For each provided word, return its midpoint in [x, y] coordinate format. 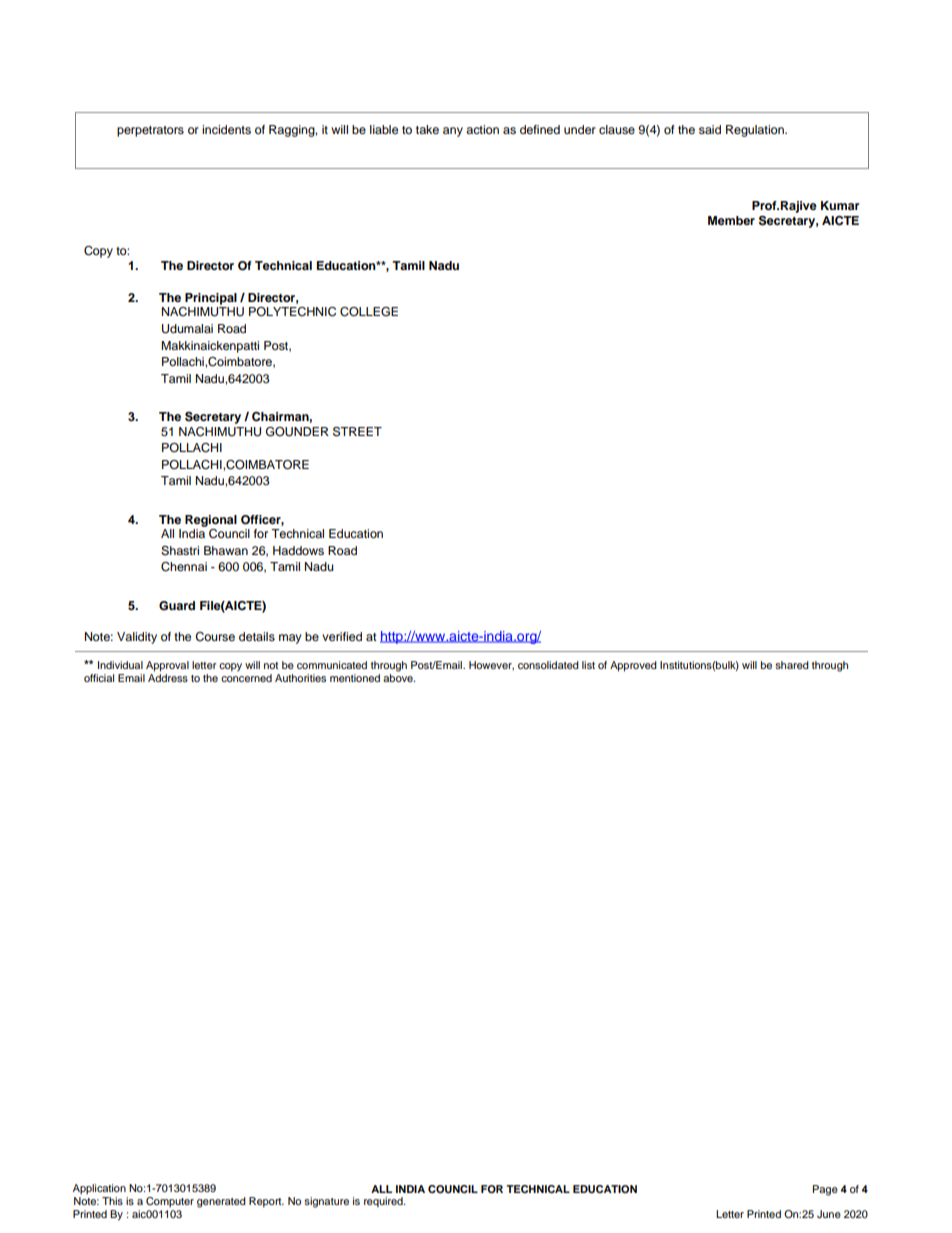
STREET [357, 432]
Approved [633, 666]
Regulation [756, 131]
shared [792, 665]
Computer [170, 1202]
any [453, 132]
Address [168, 678]
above [399, 678]
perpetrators [150, 131]
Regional [211, 521]
